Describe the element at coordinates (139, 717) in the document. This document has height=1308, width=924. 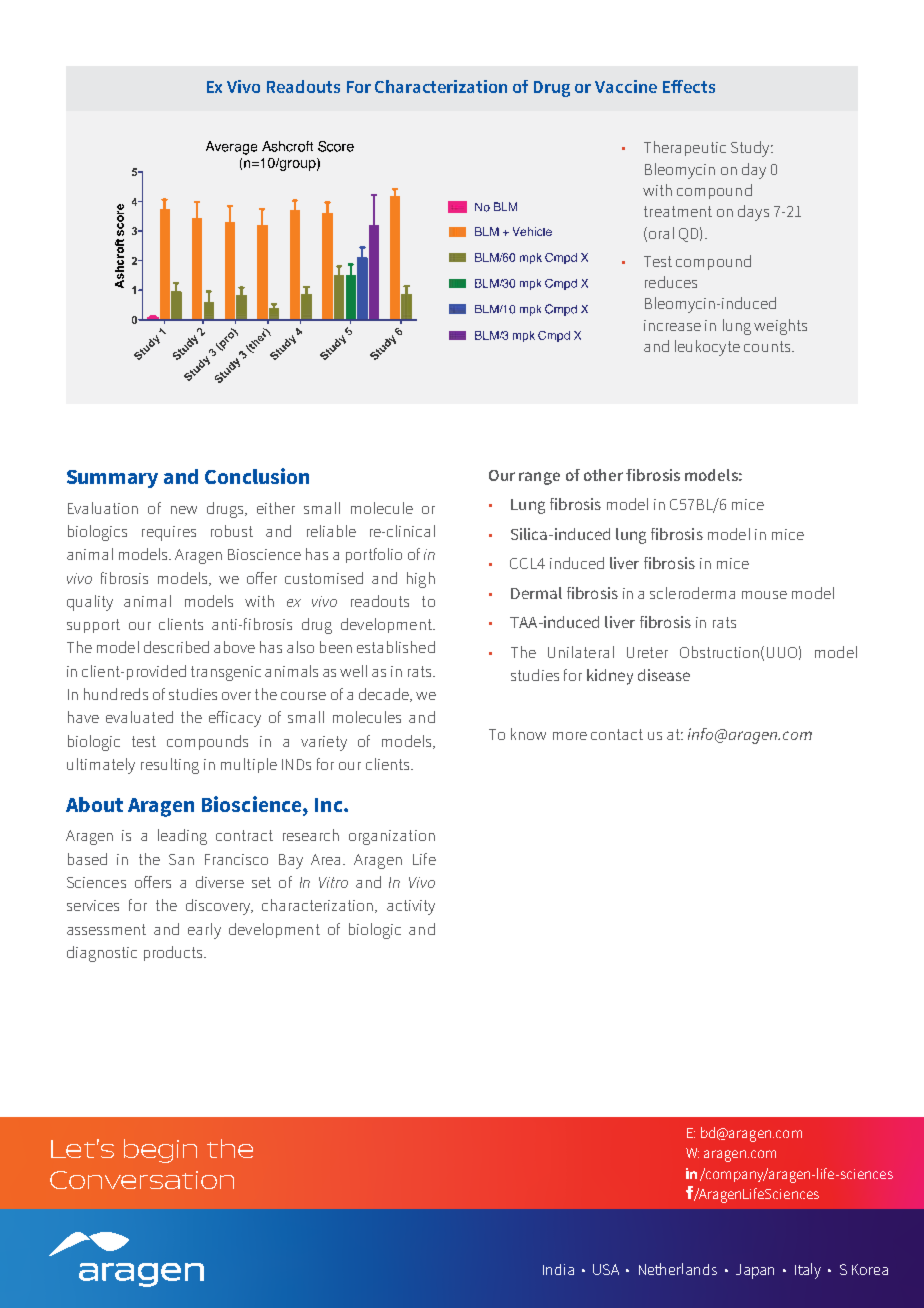
I see `evaluated` at that location.
